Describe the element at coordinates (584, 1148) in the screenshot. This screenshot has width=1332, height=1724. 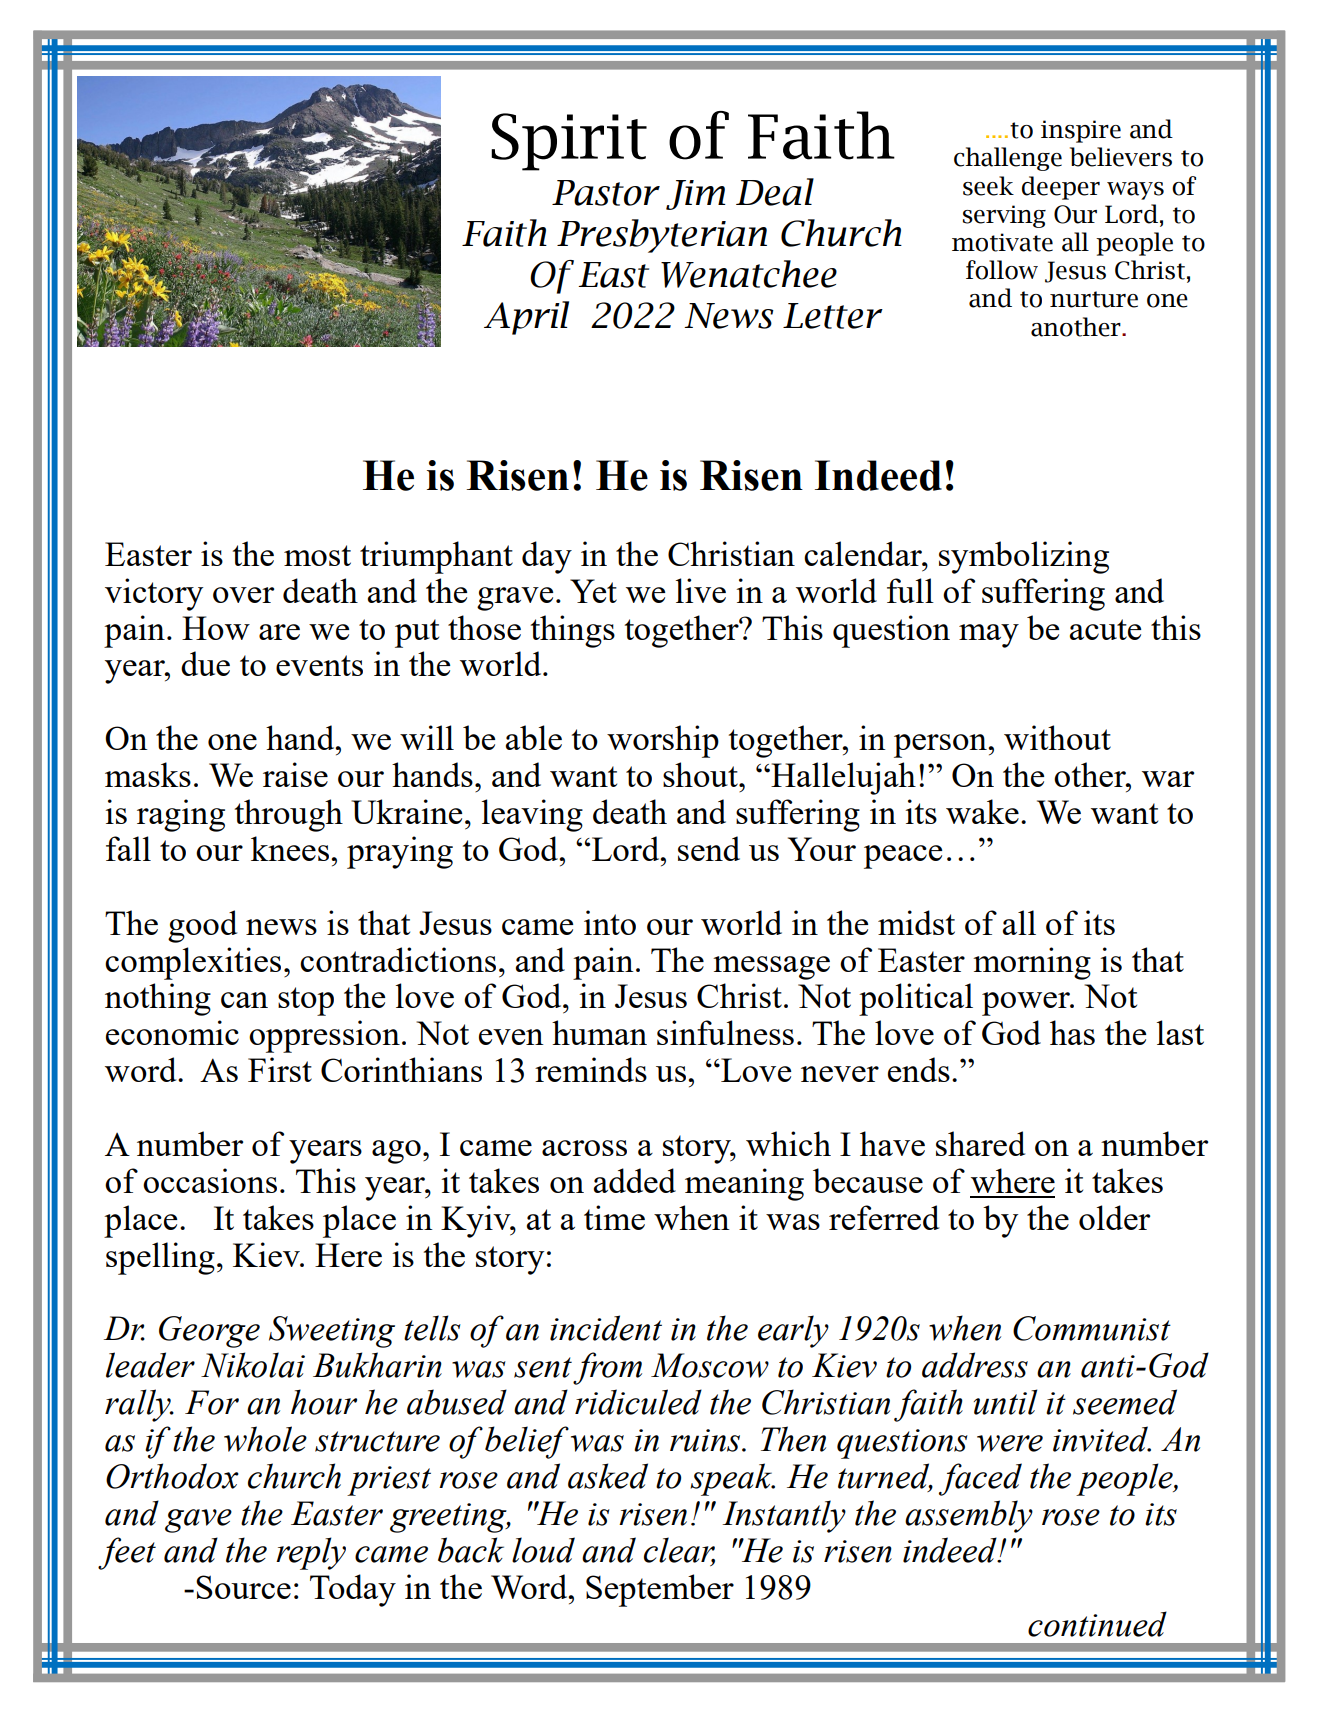
I see `across` at that location.
